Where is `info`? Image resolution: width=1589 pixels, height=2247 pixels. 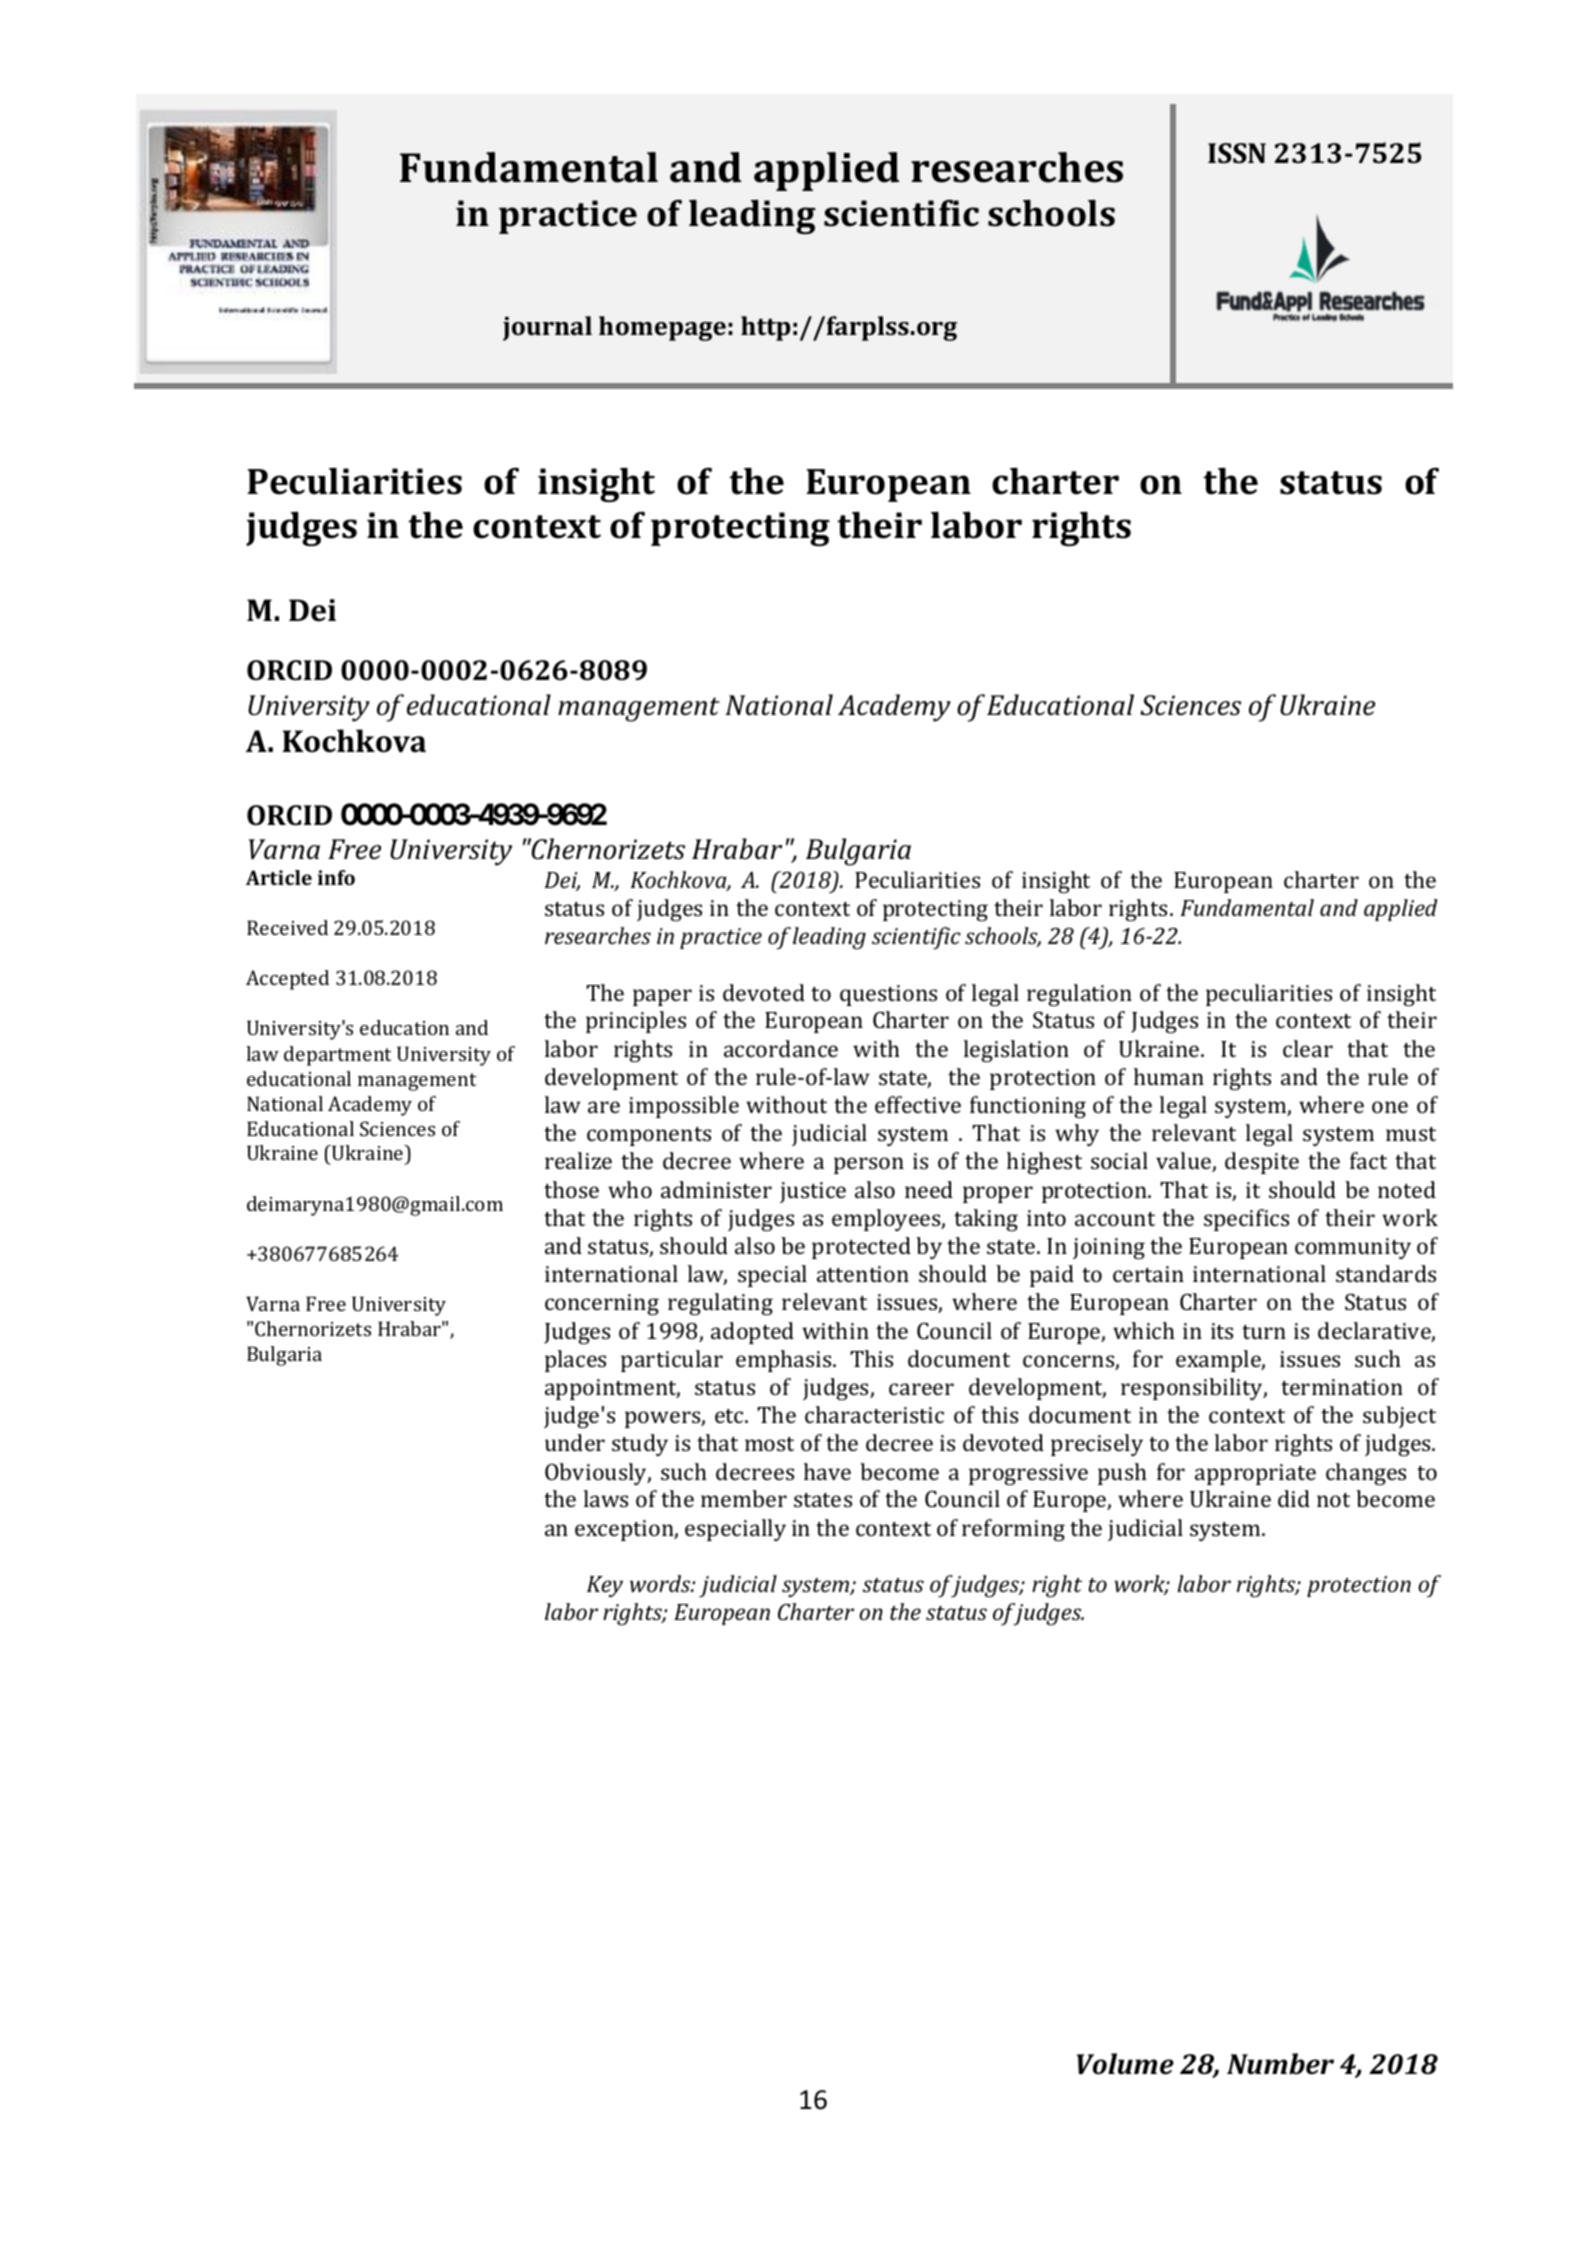 info is located at coordinates (336, 877).
